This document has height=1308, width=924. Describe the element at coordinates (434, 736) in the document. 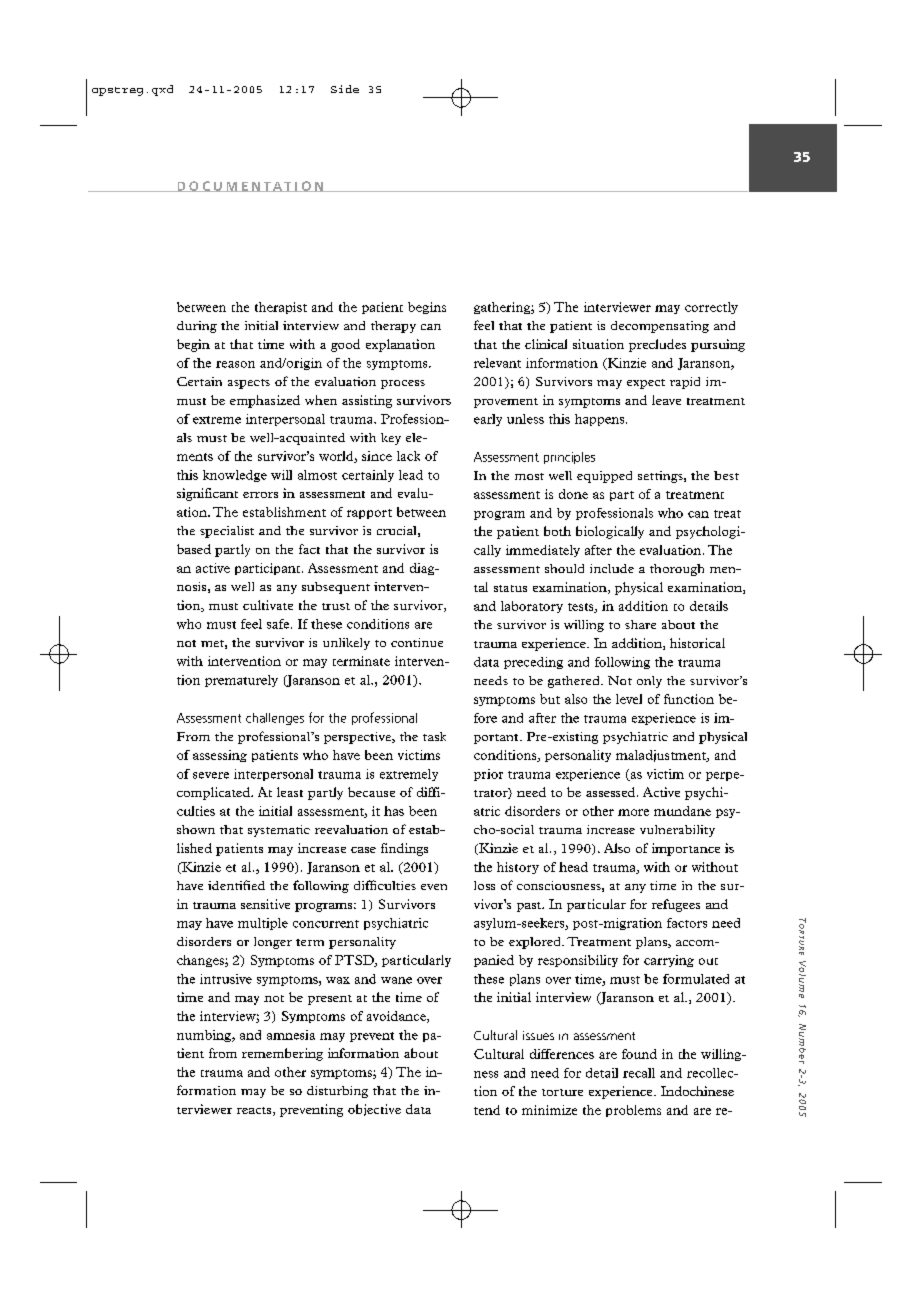

I see `task` at that location.
